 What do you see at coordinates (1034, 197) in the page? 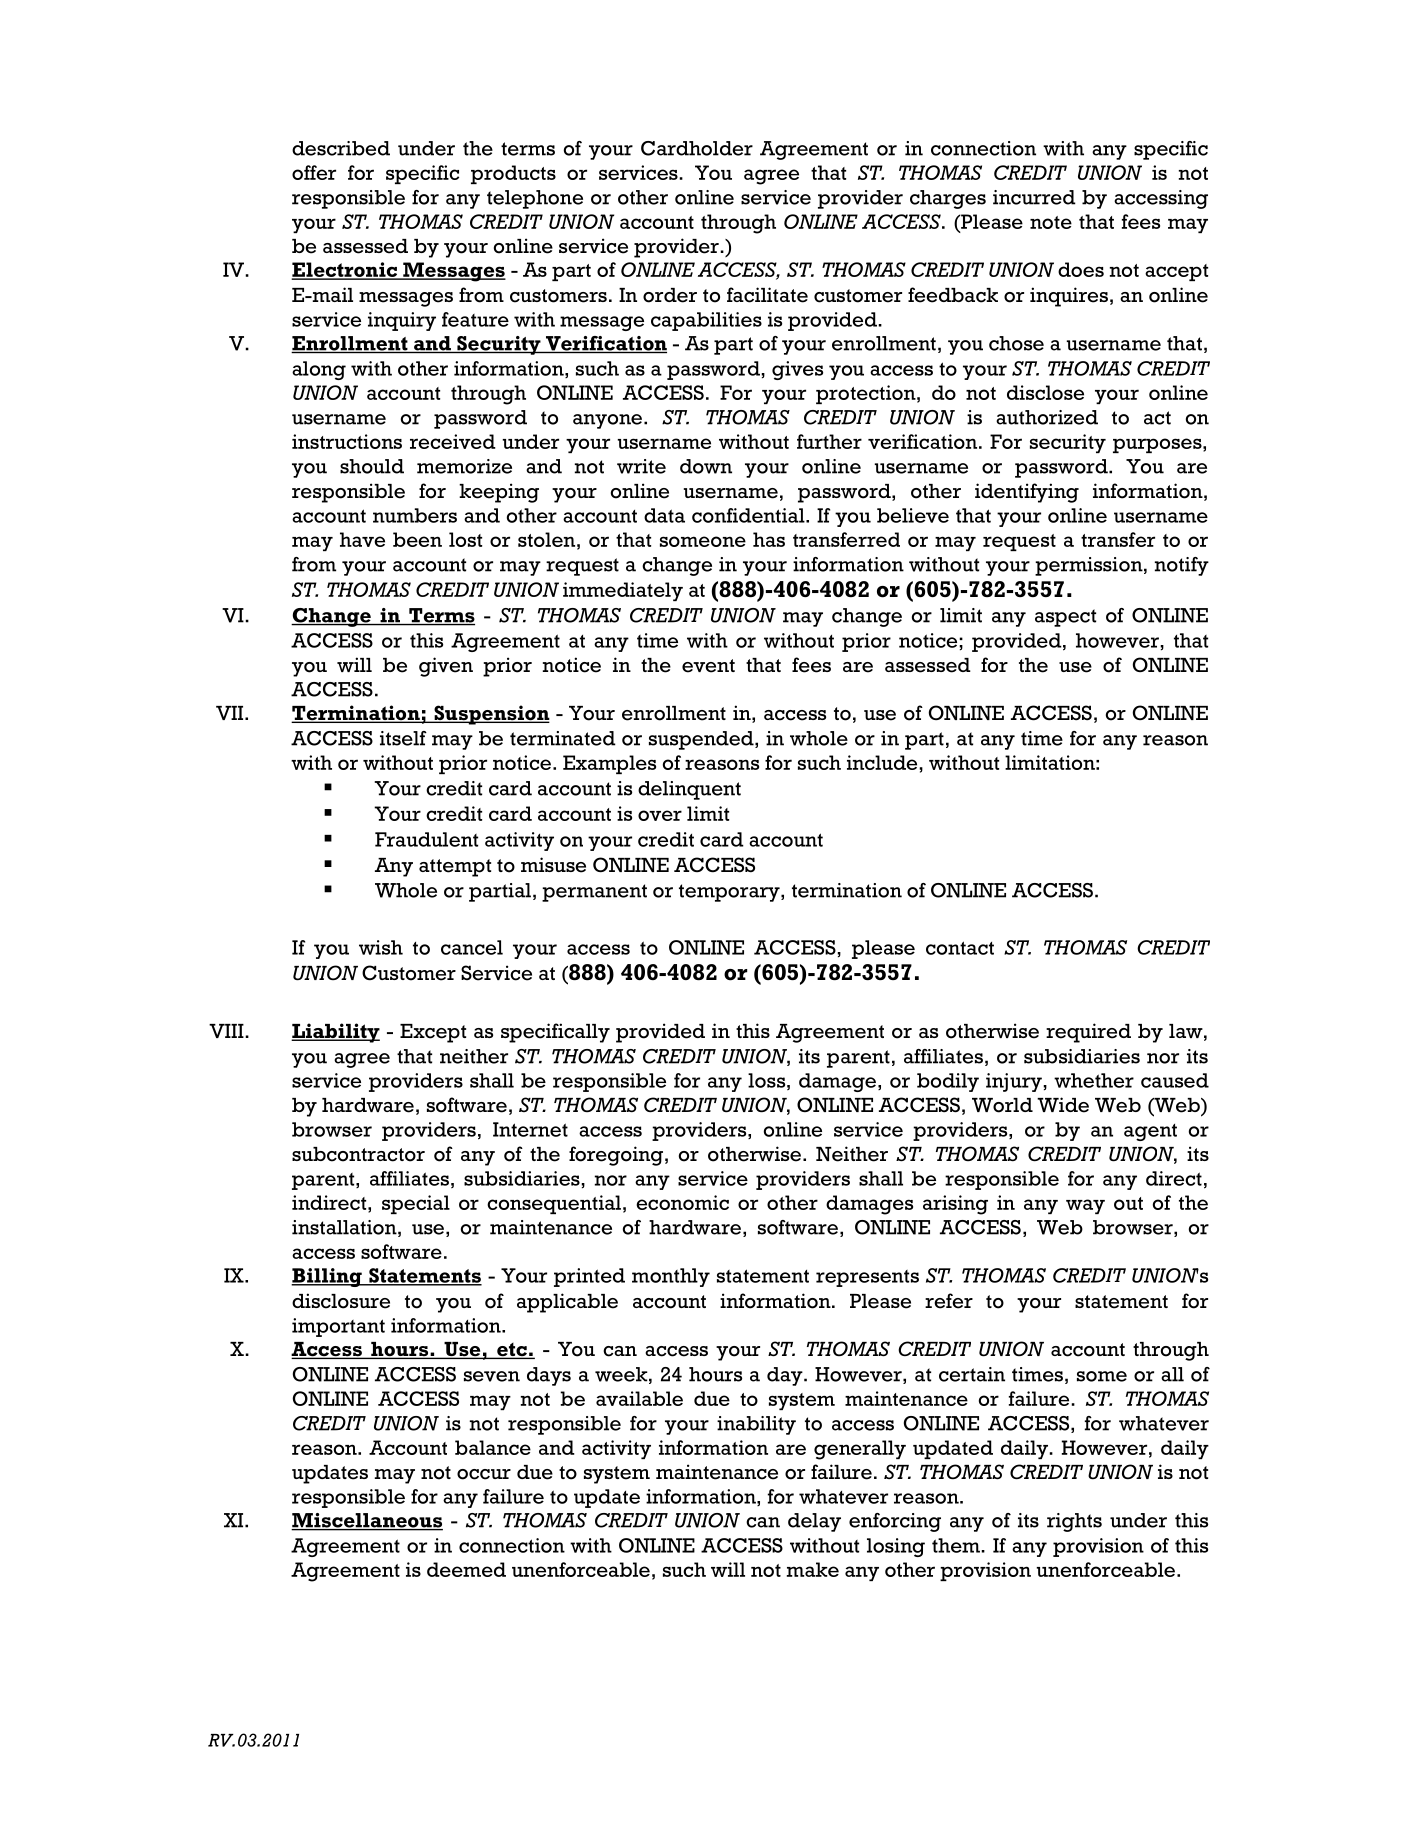
I see `incurred` at bounding box center [1034, 197].
